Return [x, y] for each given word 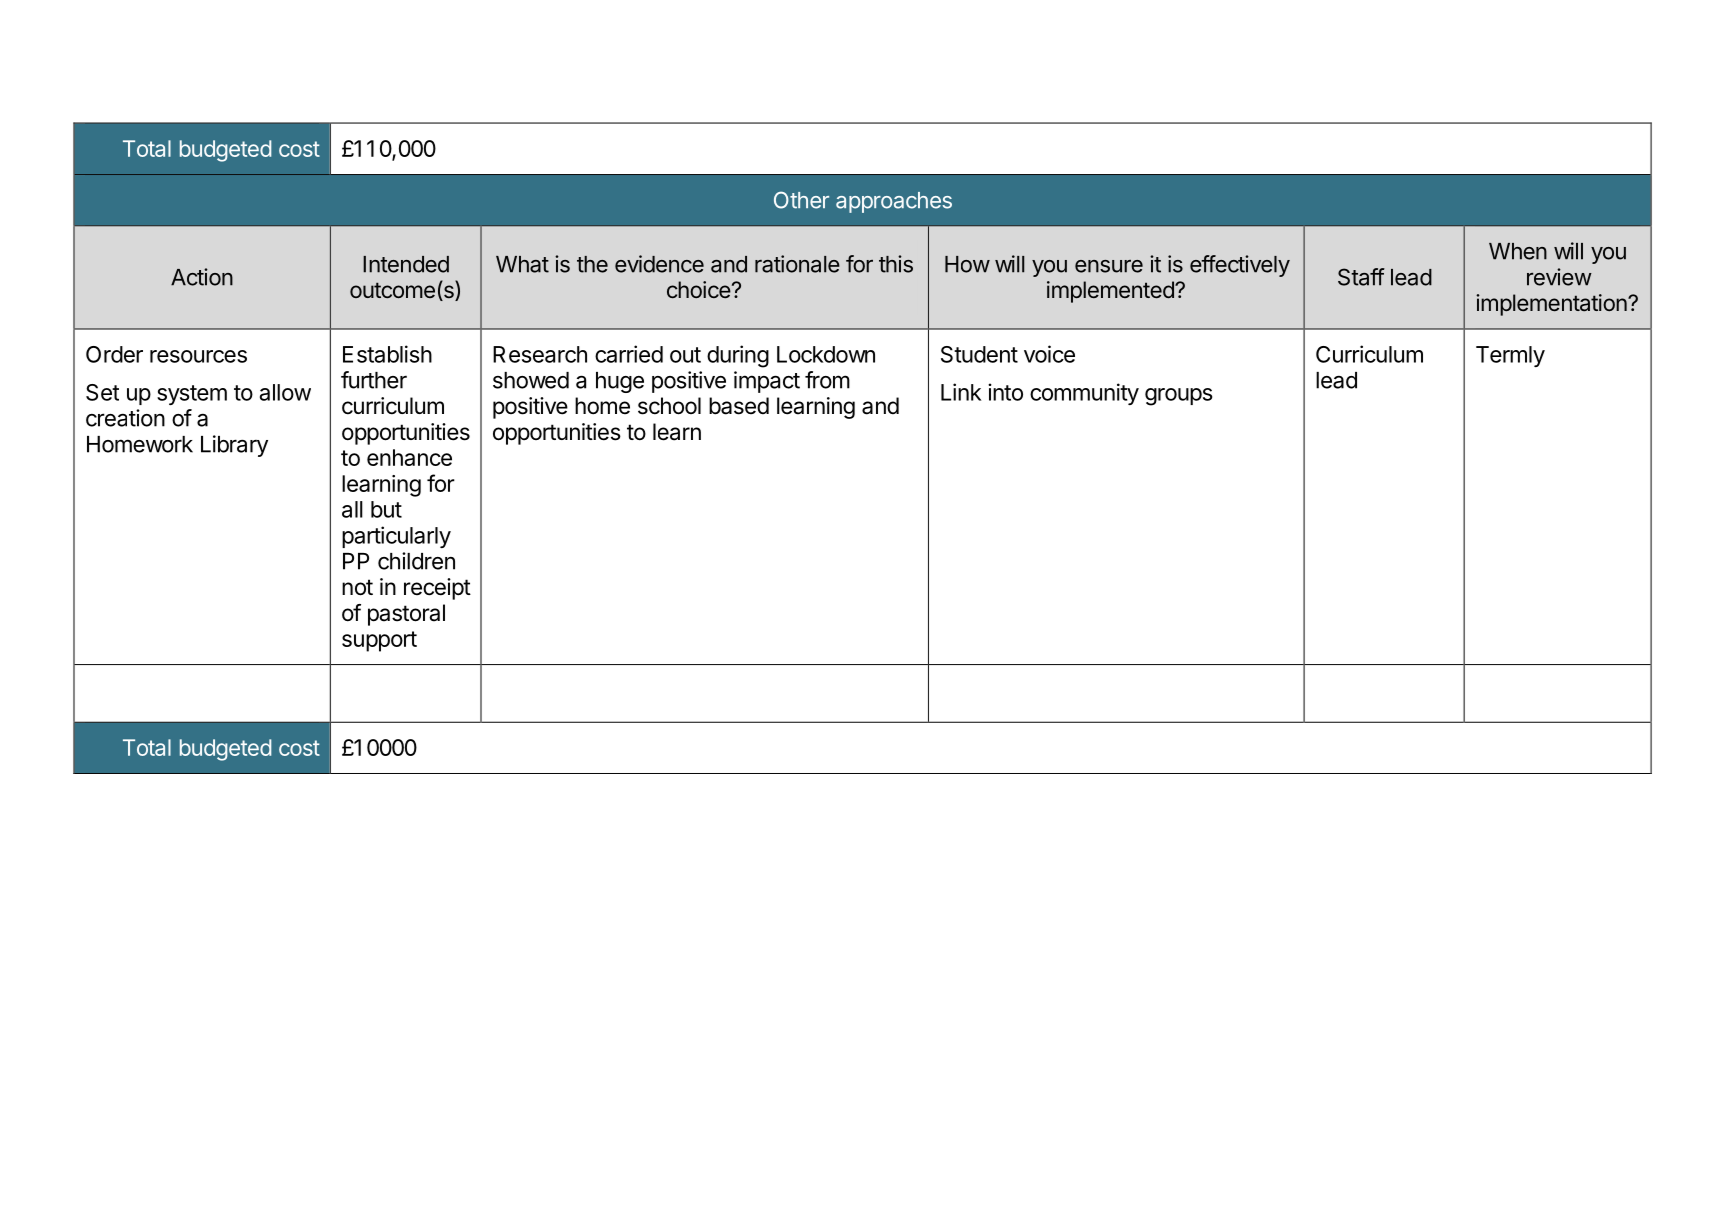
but [386, 509]
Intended [406, 264]
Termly [1510, 356]
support [379, 641]
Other [801, 200]
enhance [409, 457]
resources [198, 356]
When [1518, 251]
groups [1178, 397]
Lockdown [826, 354]
